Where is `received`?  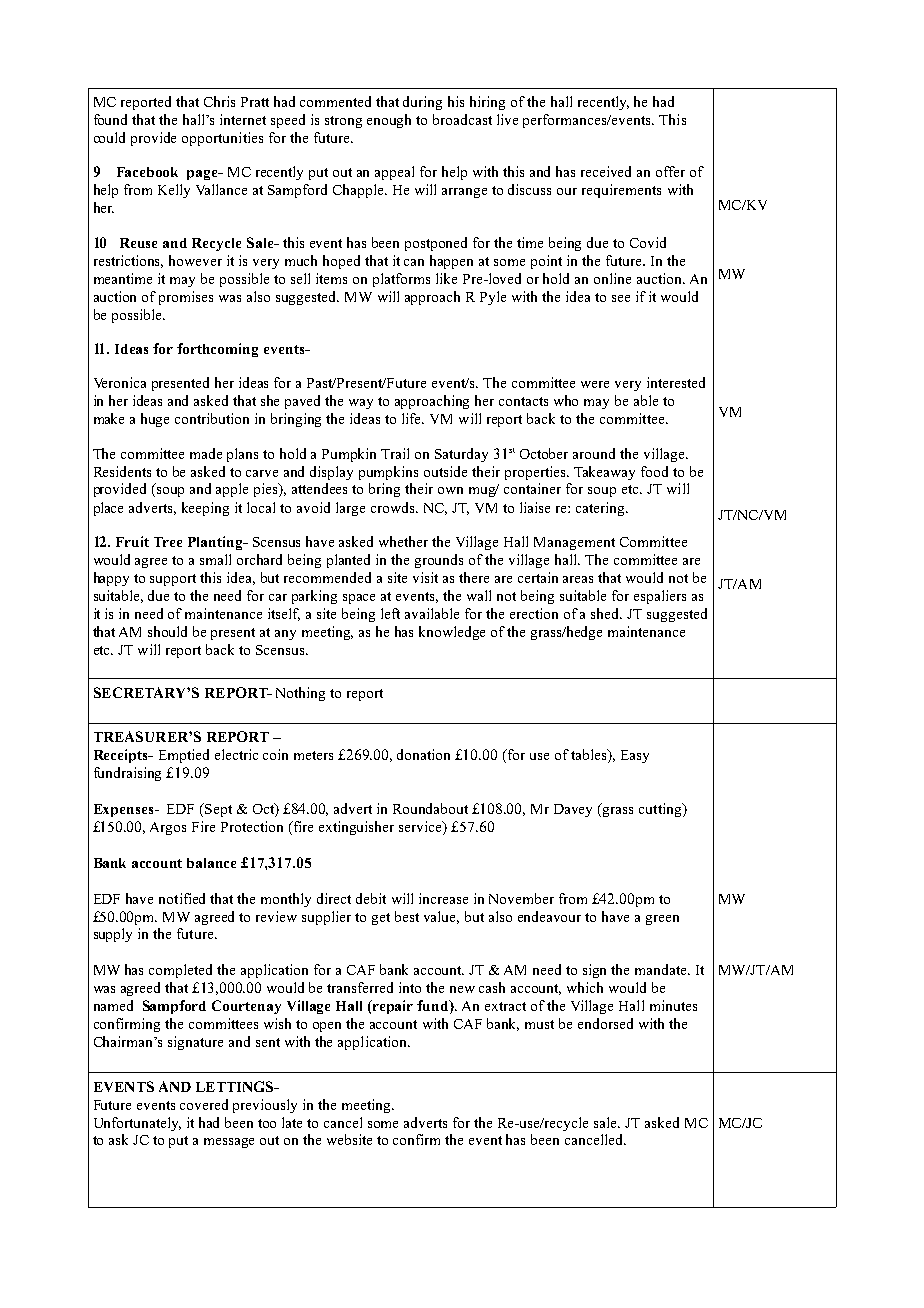 received is located at coordinates (606, 171).
